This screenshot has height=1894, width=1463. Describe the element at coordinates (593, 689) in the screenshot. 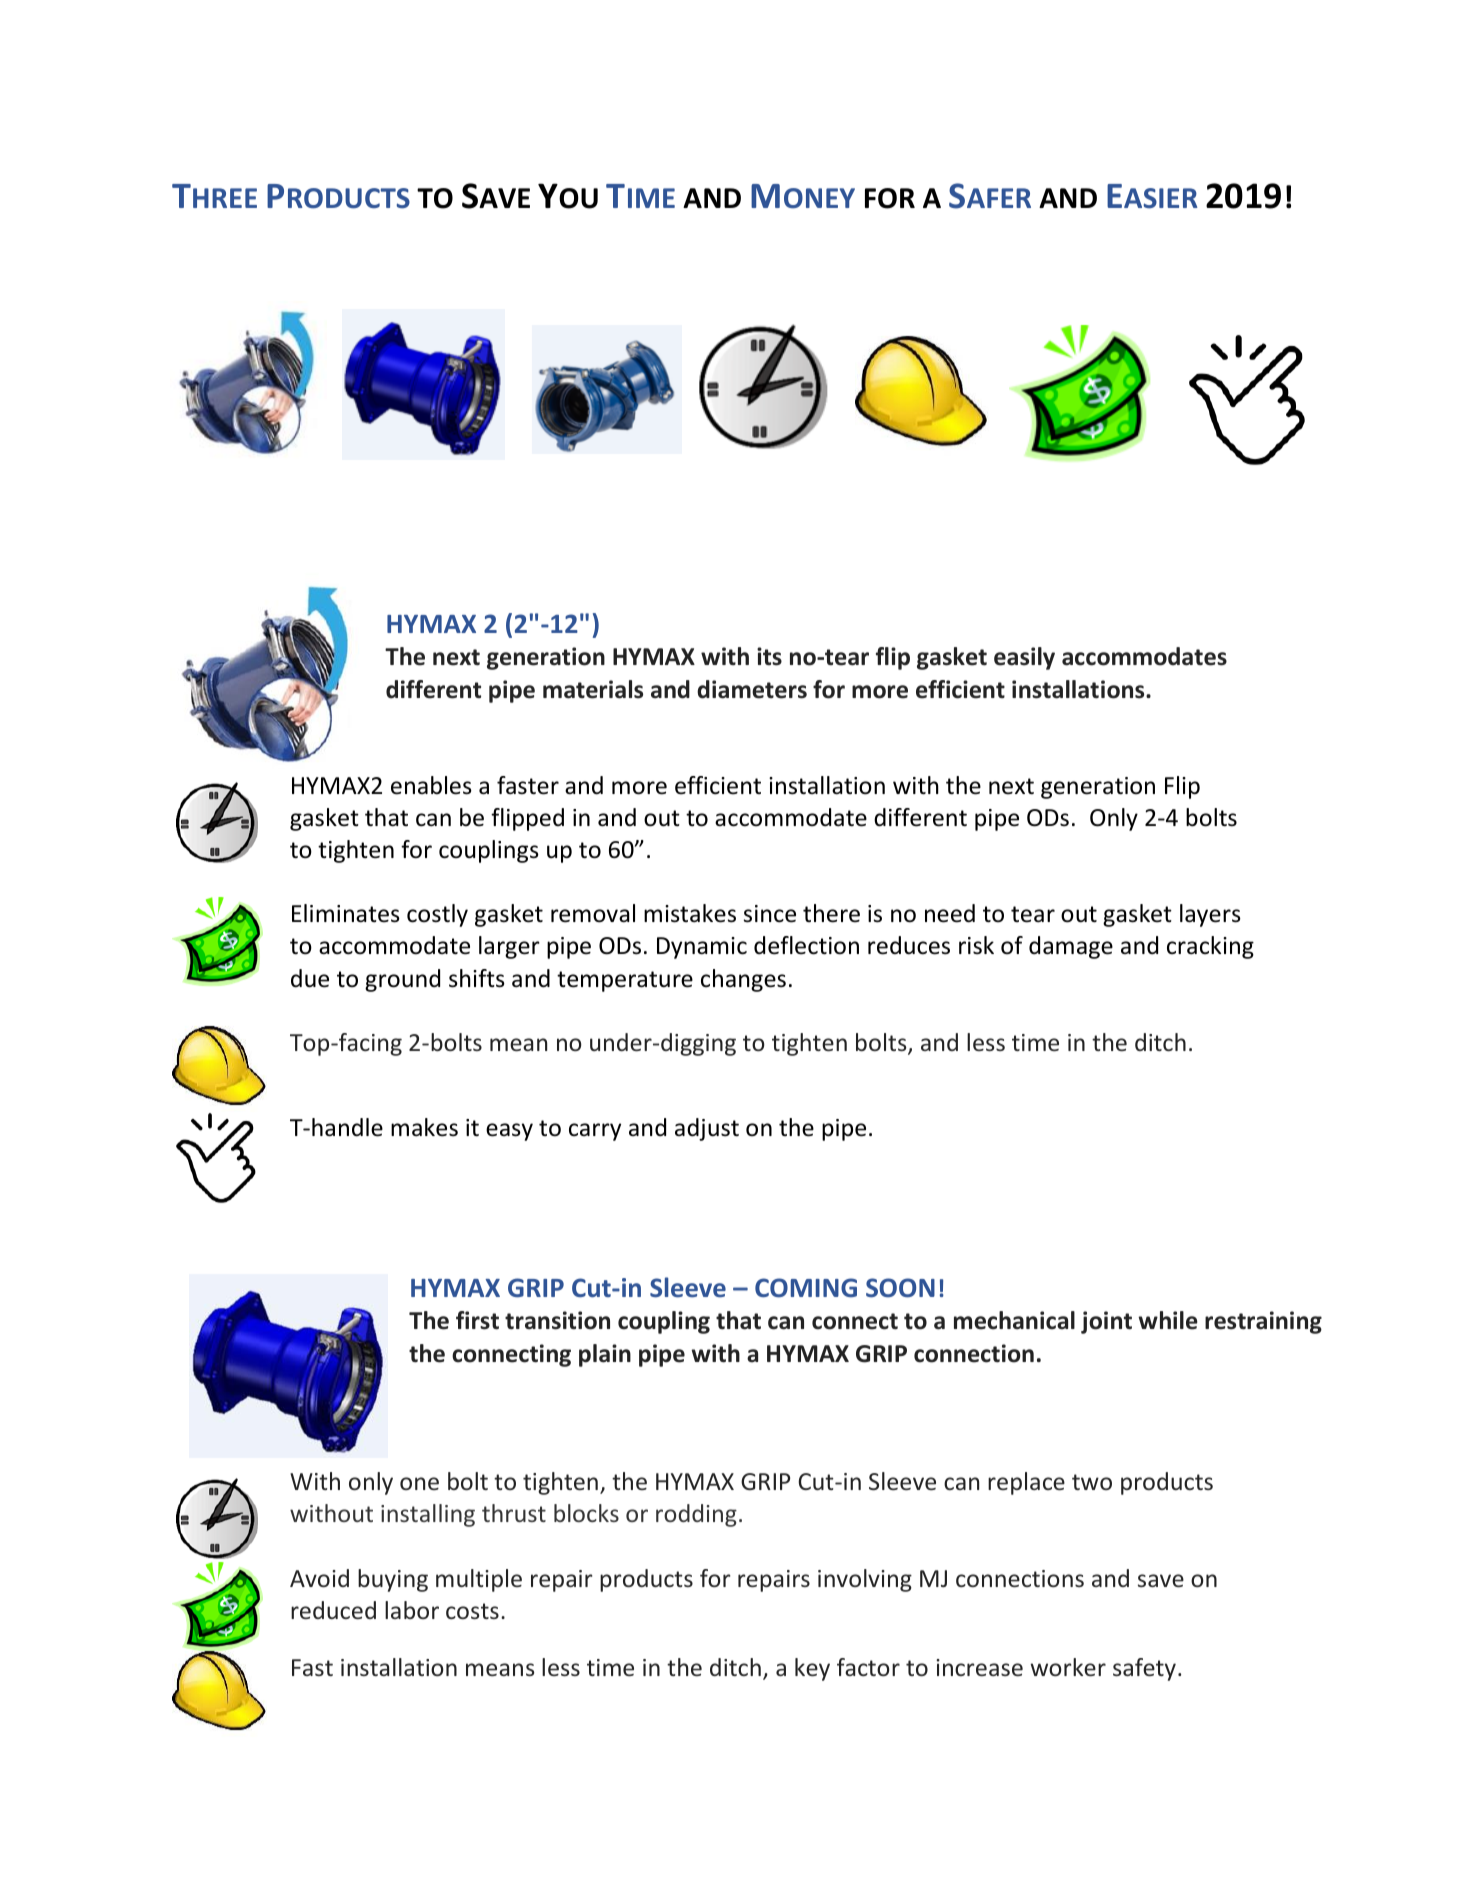

I see `materials` at that location.
